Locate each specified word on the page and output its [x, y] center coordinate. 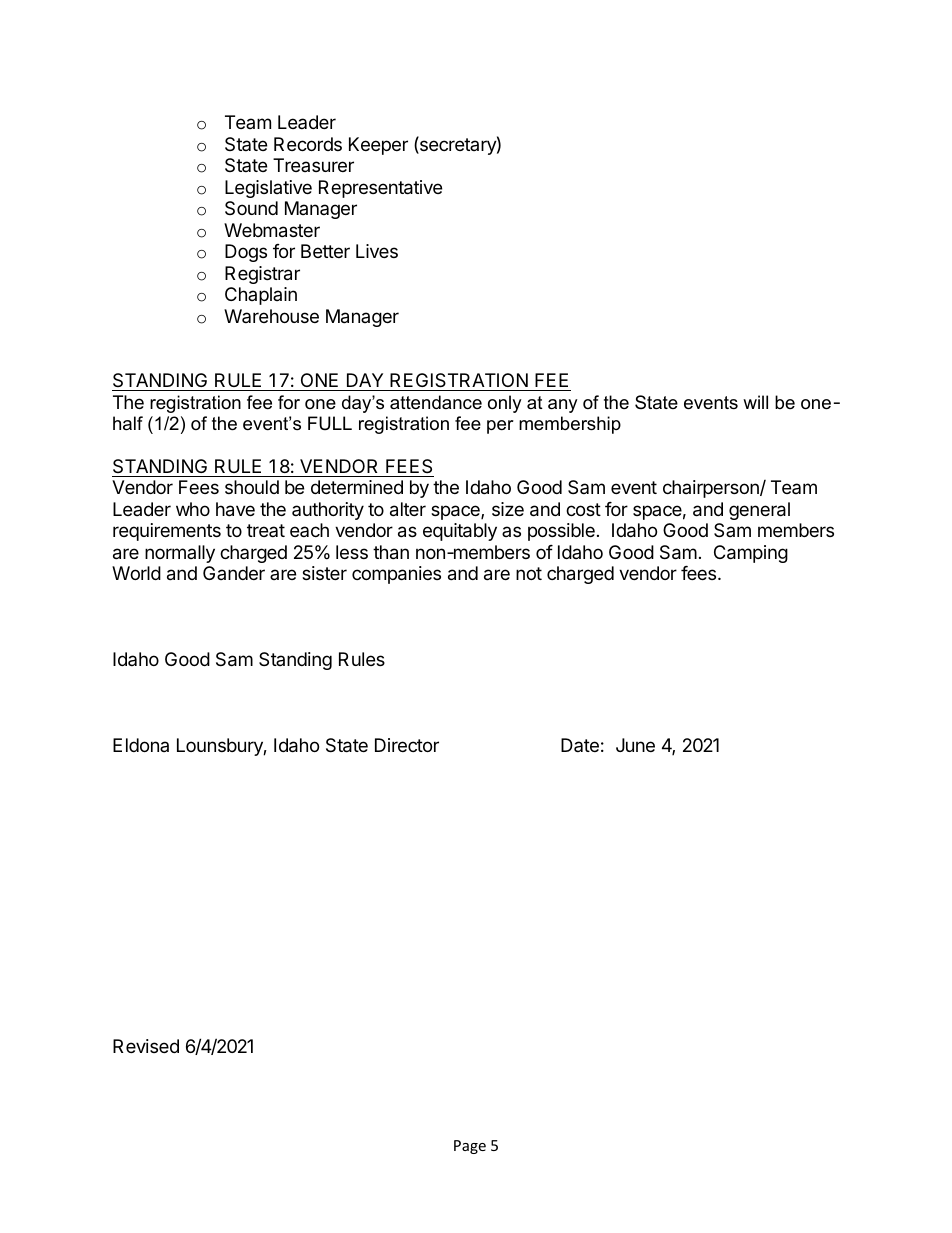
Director [407, 745]
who [193, 509]
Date [580, 745]
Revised [146, 1046]
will [755, 402]
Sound [251, 208]
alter [408, 509]
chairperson [712, 489]
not [529, 573]
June [635, 745]
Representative [380, 189]
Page [470, 1147]
